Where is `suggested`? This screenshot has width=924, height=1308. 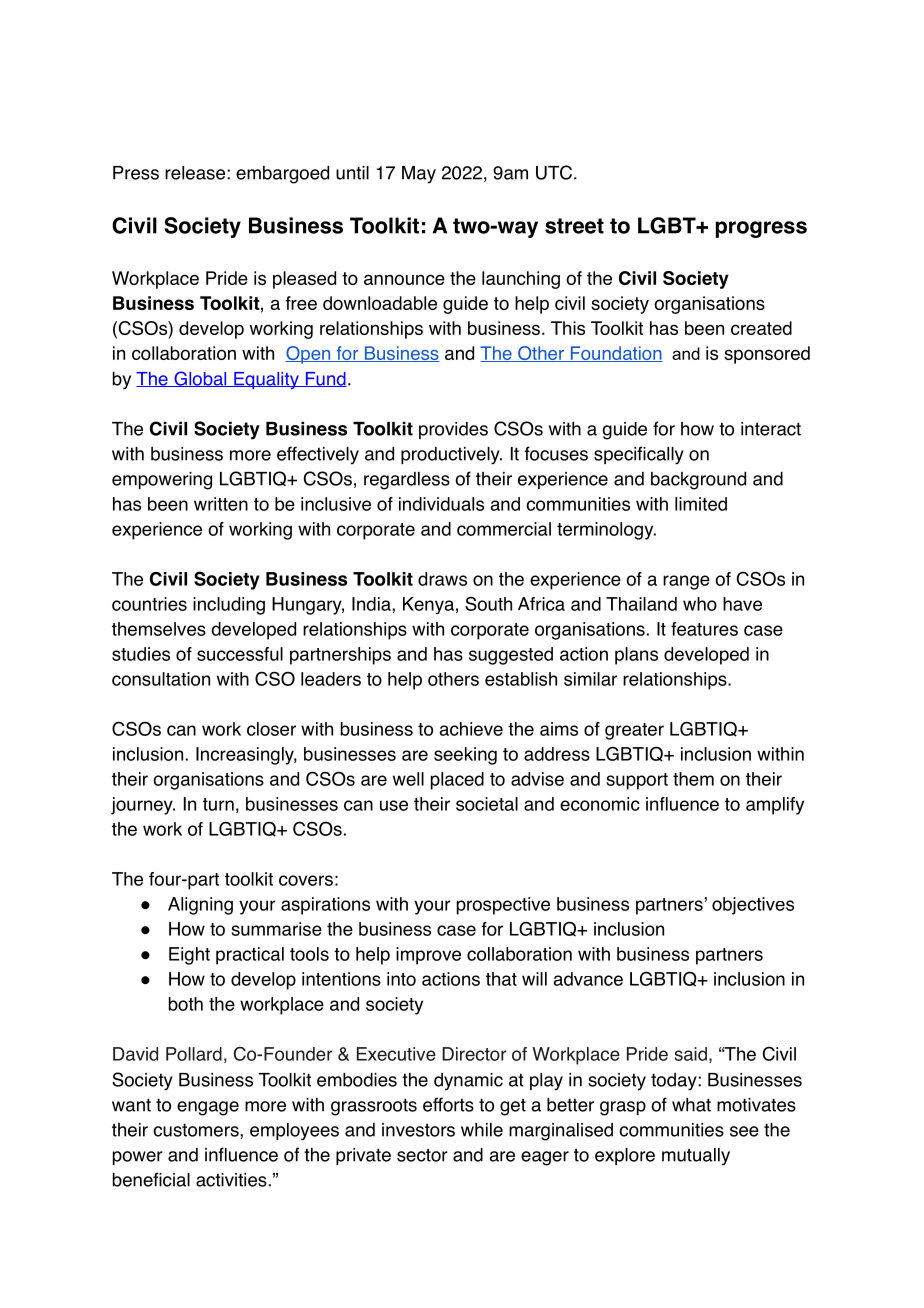 suggested is located at coordinates (511, 656).
